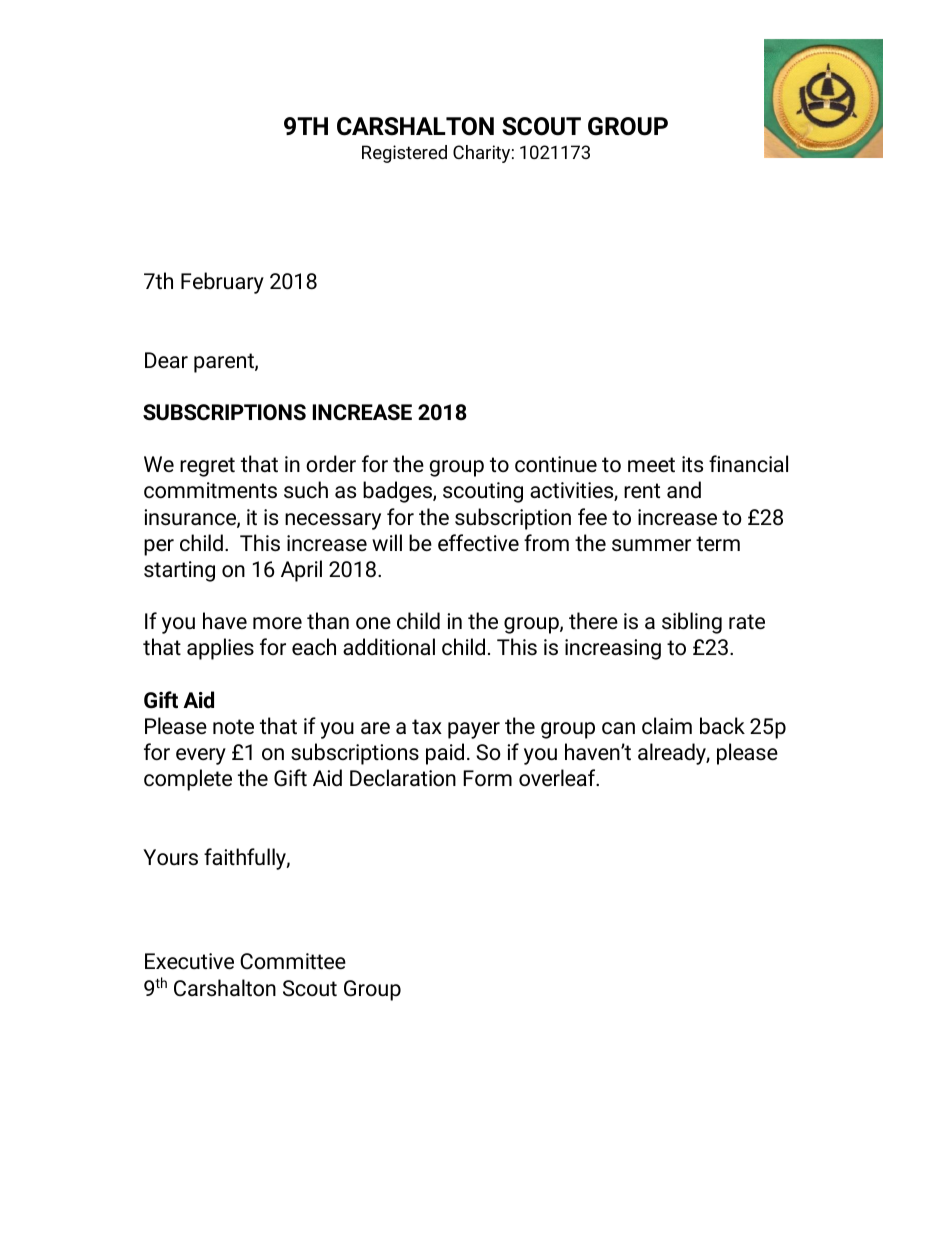 The image size is (952, 1233). Describe the element at coordinates (478, 543) in the screenshot. I see `effective` at that location.
